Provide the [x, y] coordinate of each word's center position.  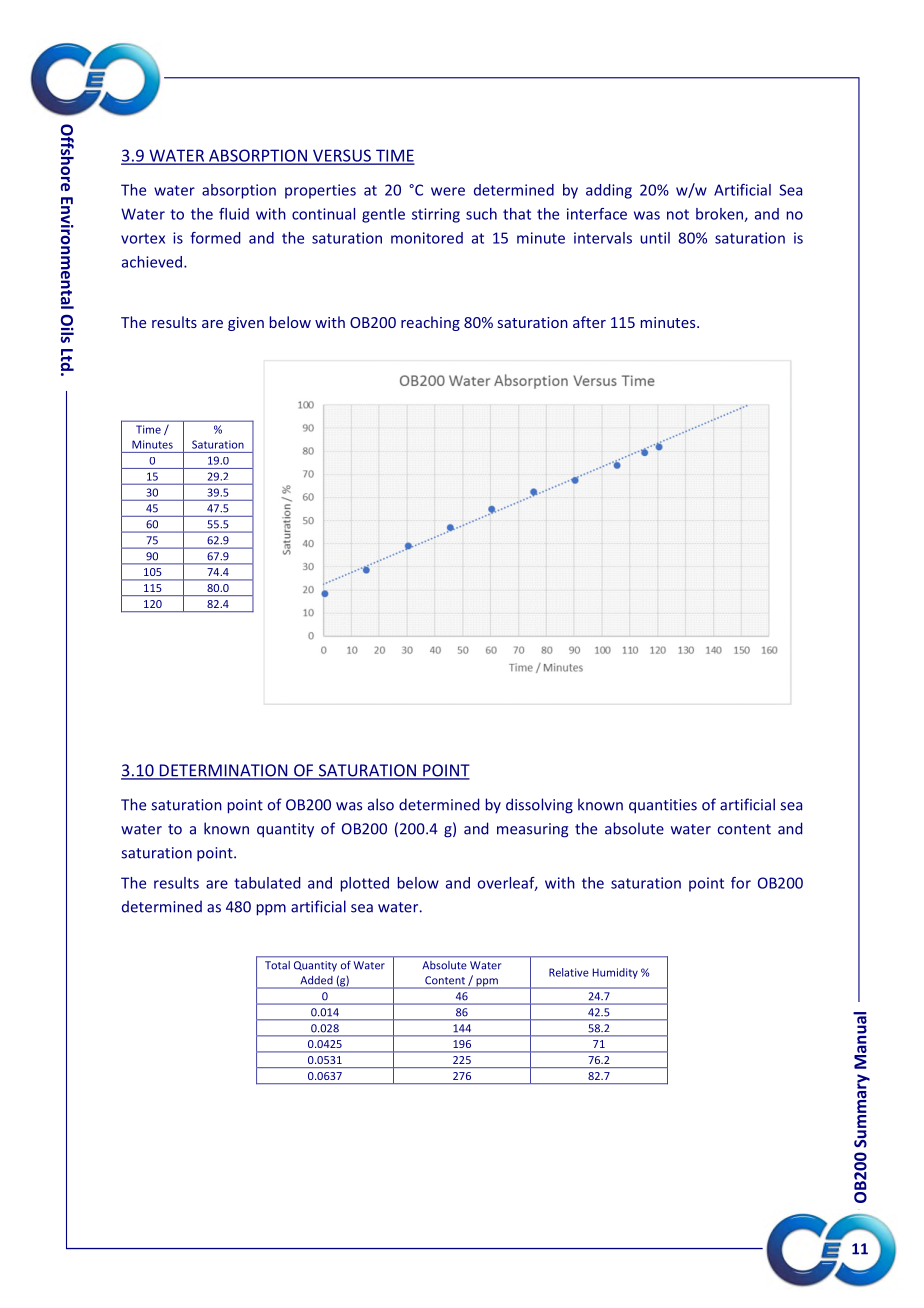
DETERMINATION [223, 771]
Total [277, 965]
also [381, 804]
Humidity [615, 973]
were [448, 191]
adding [609, 191]
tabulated [267, 883]
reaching [430, 323]
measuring [532, 830]
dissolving [539, 806]
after [589, 322]
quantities [663, 806]
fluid [234, 214]
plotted [365, 884]
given [246, 324]
